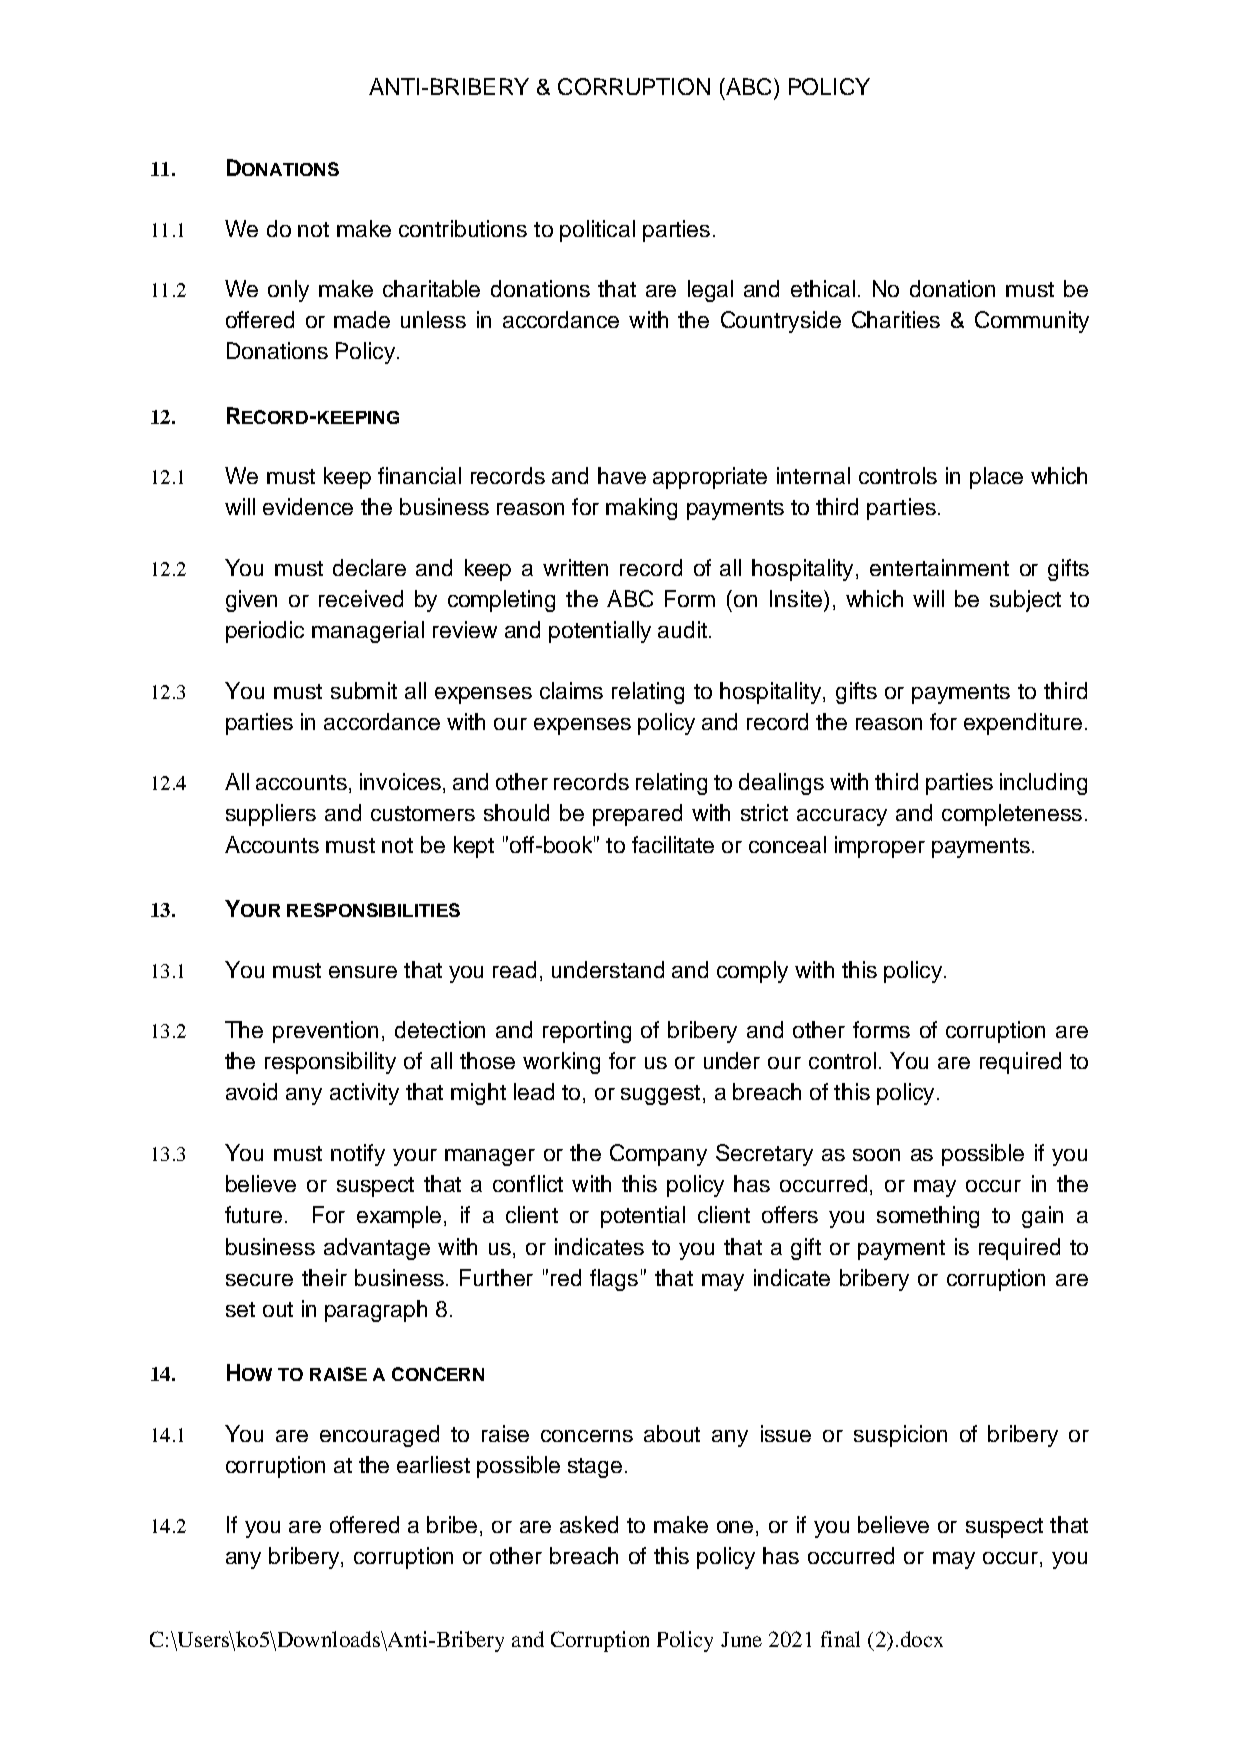  I want to click on Company, so click(658, 1155).
